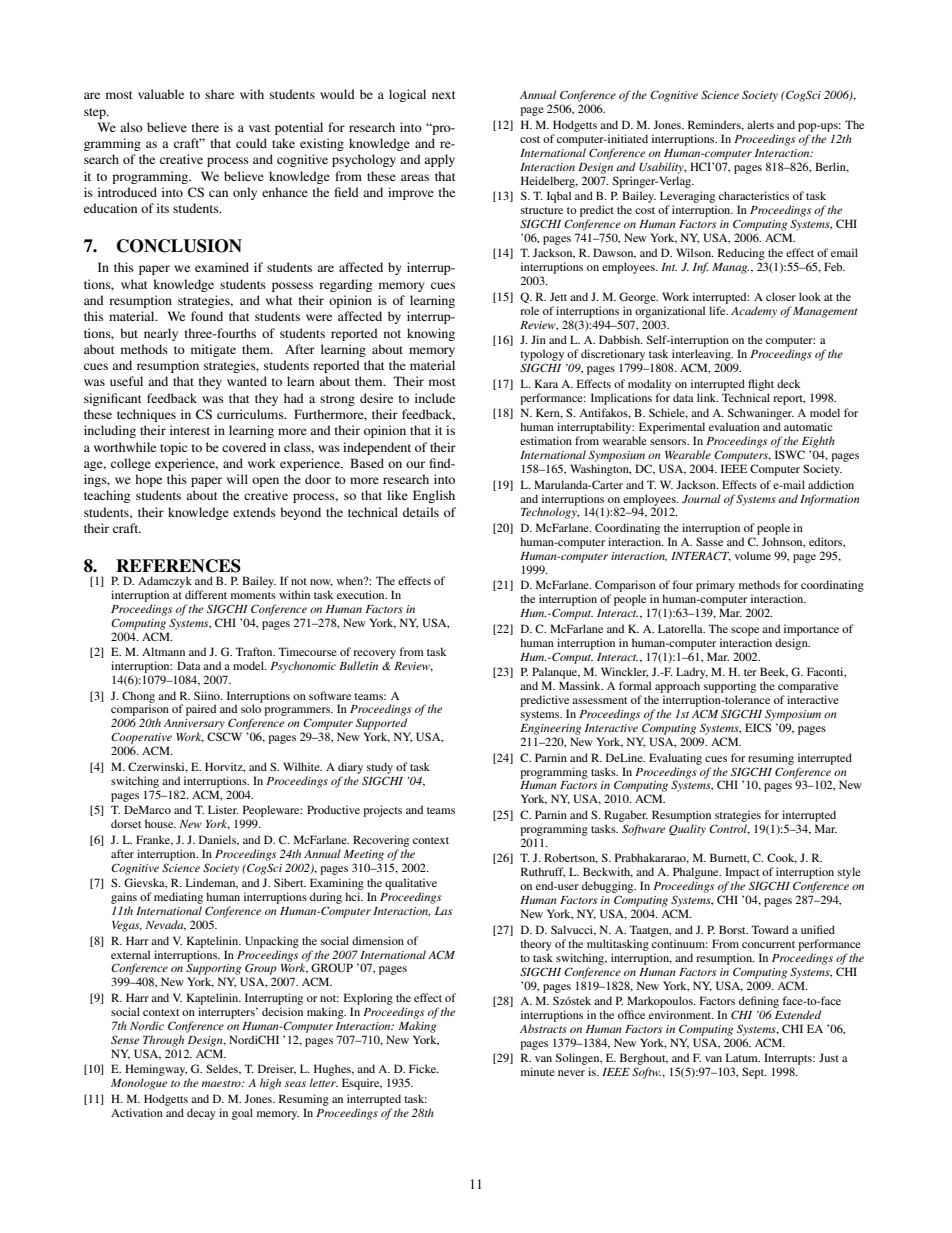 The height and width of the document is (1233, 952). What do you see at coordinates (761, 385) in the document?
I see `flight` at bounding box center [761, 385].
